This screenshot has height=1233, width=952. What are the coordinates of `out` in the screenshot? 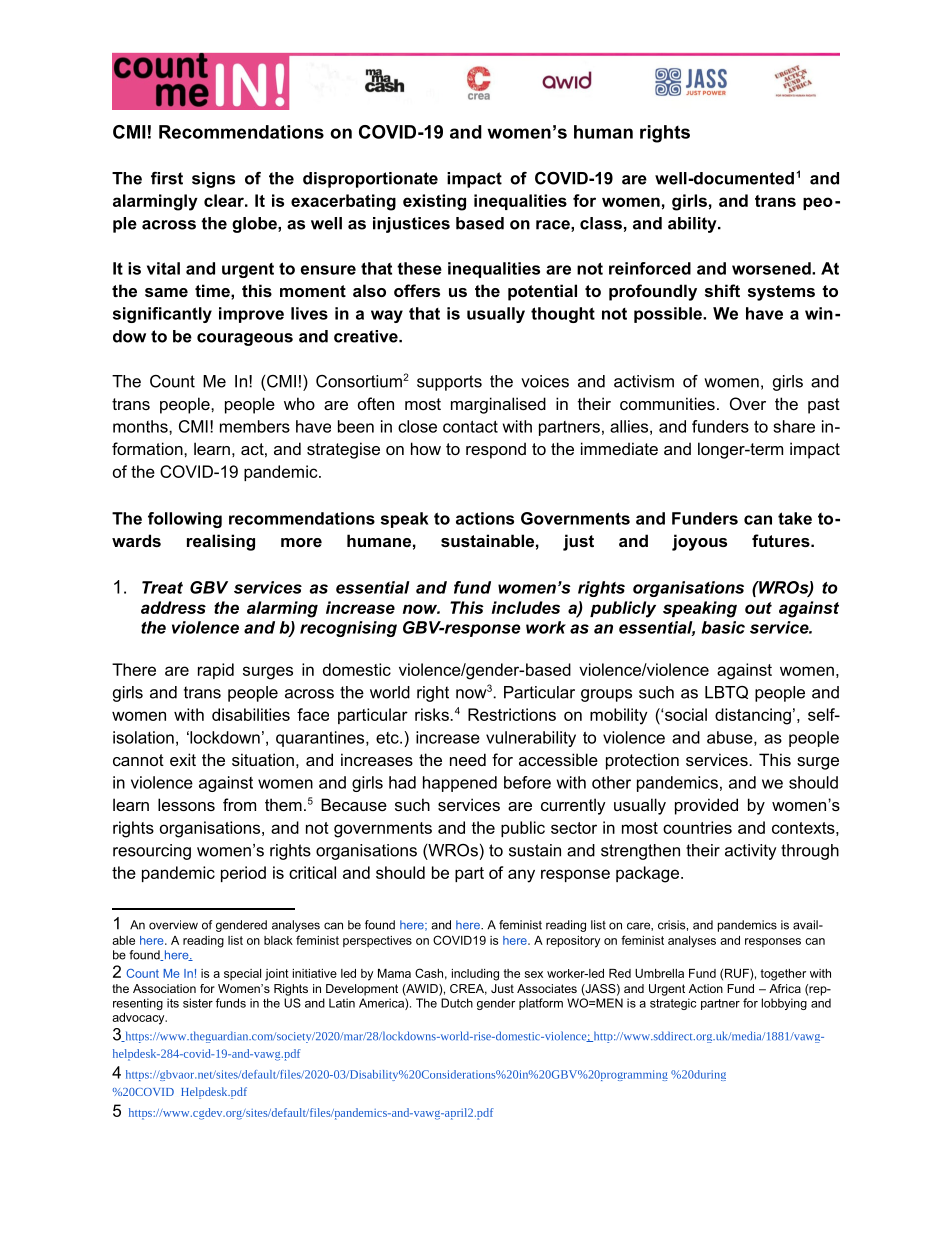 It's located at (758, 608).
